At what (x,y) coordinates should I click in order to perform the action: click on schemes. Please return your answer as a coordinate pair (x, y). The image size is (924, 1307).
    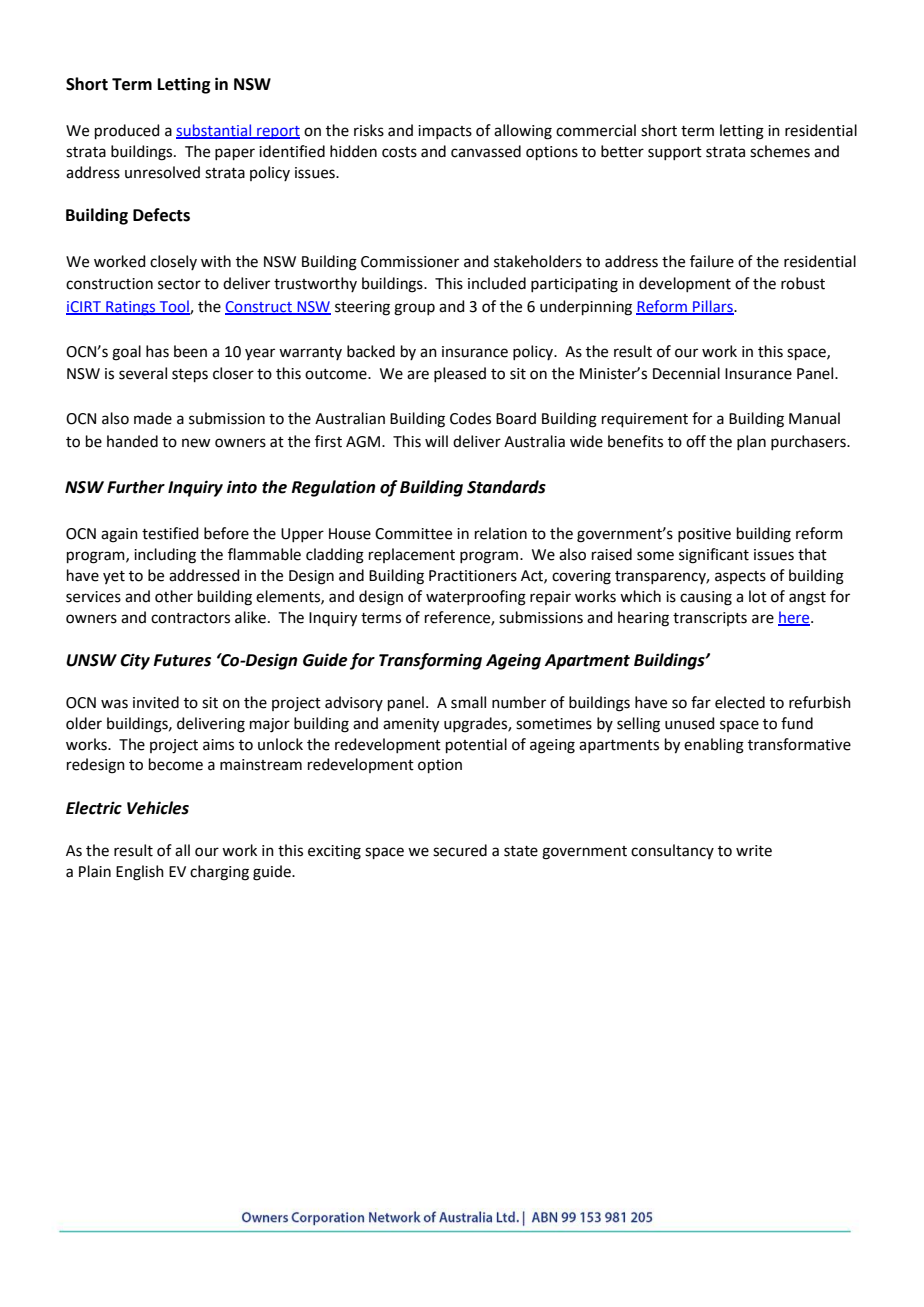
    Looking at the image, I should click on (780, 151).
